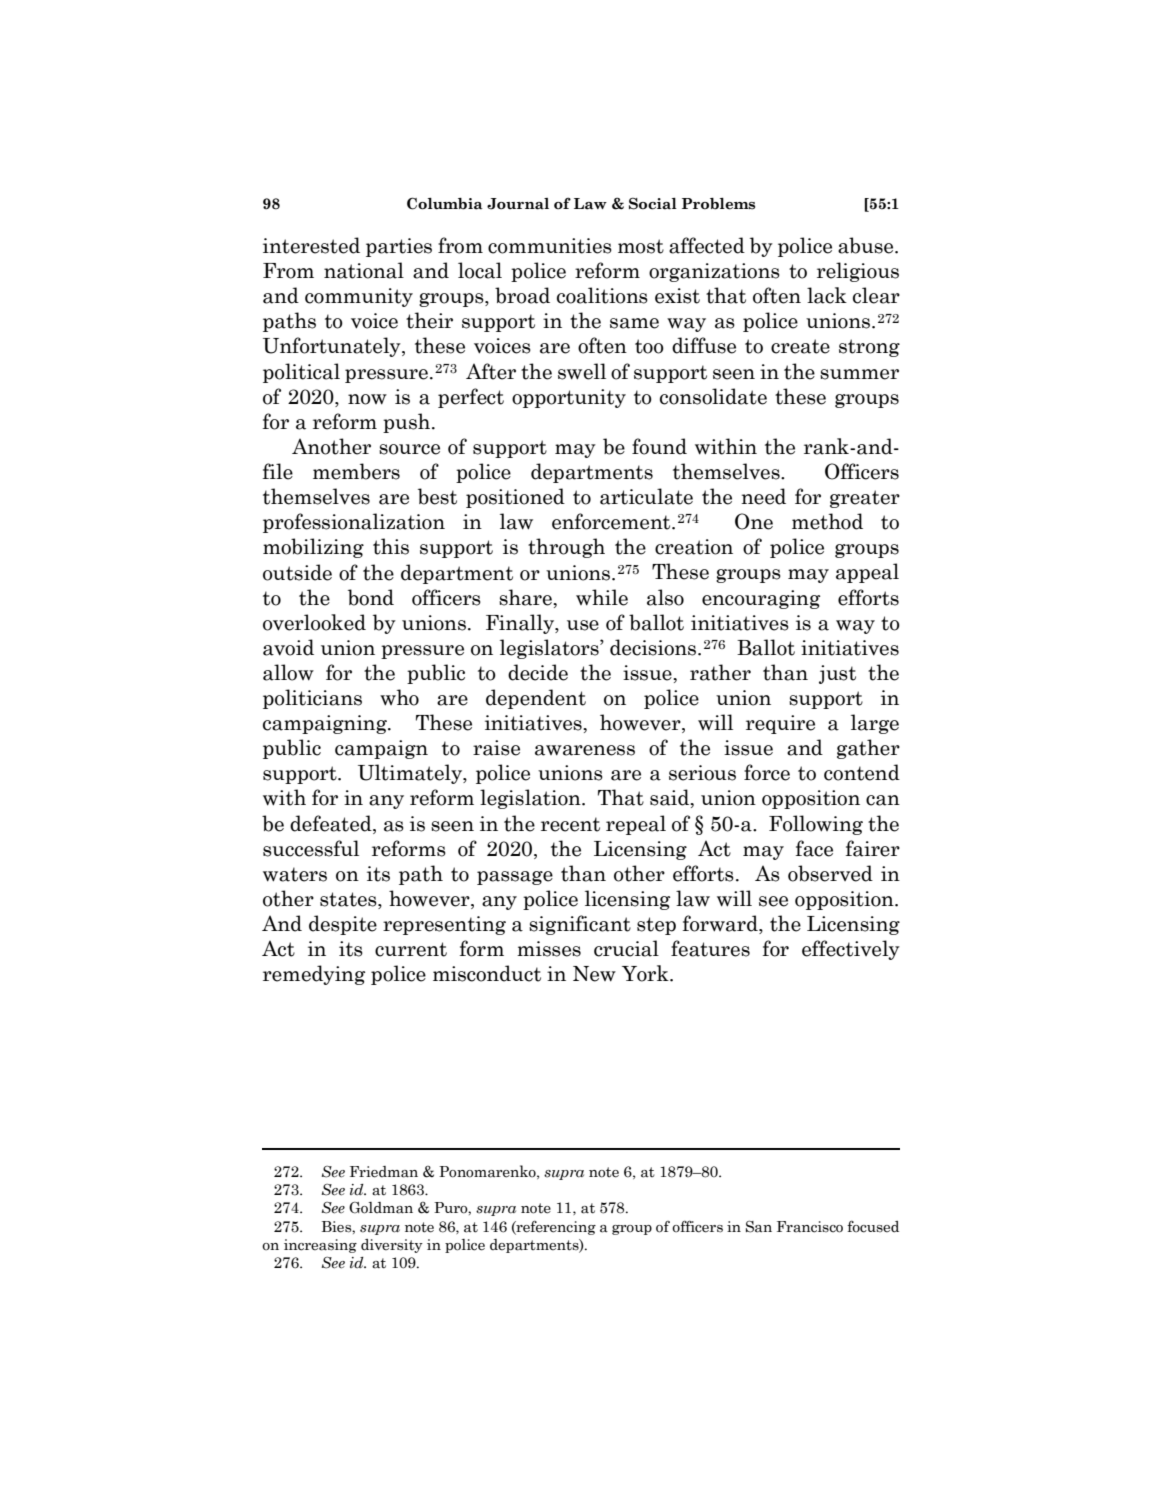 This page has height=1504, width=1162. I want to click on need, so click(763, 496).
